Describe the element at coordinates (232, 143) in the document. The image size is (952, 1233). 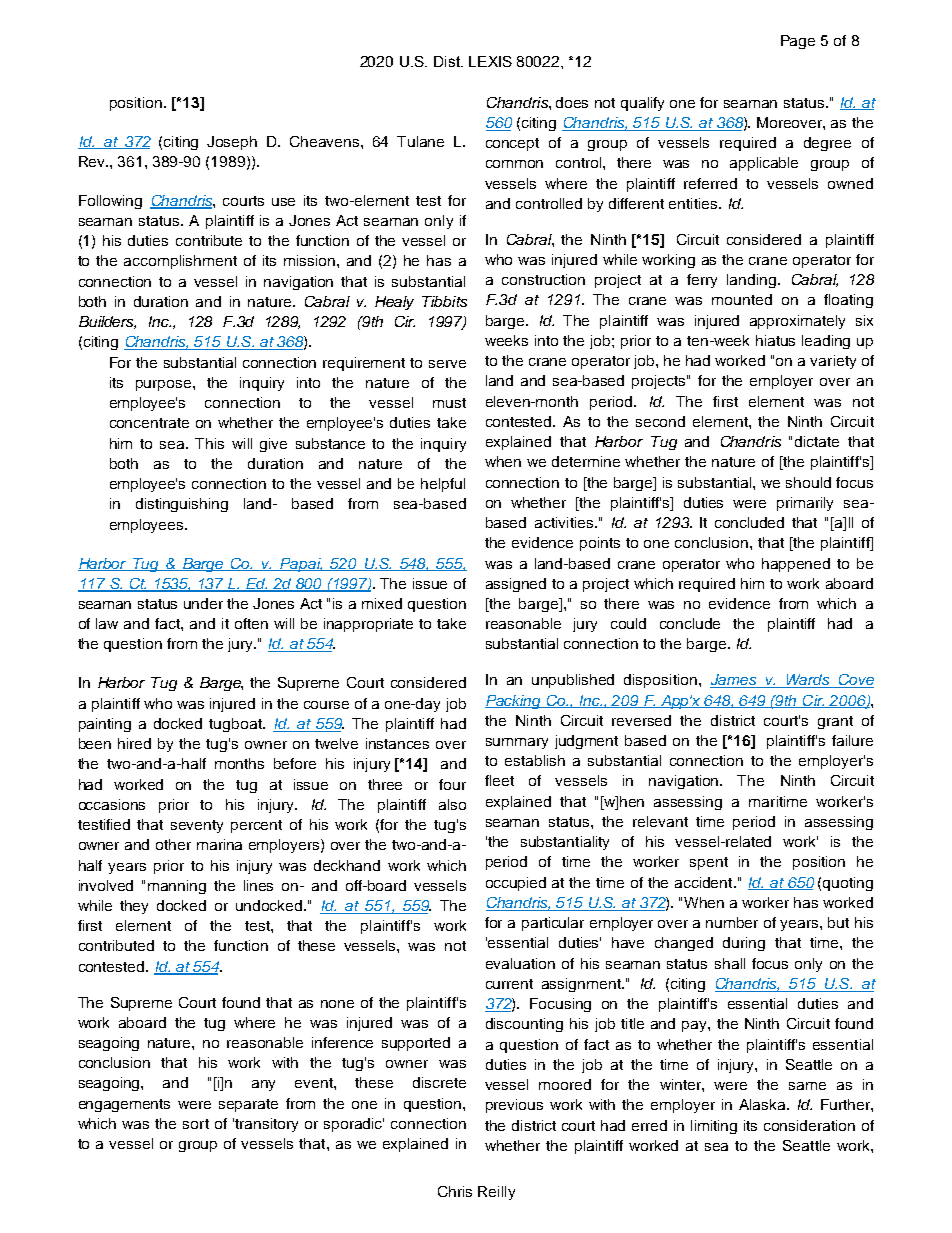
I see `Joseph` at that location.
